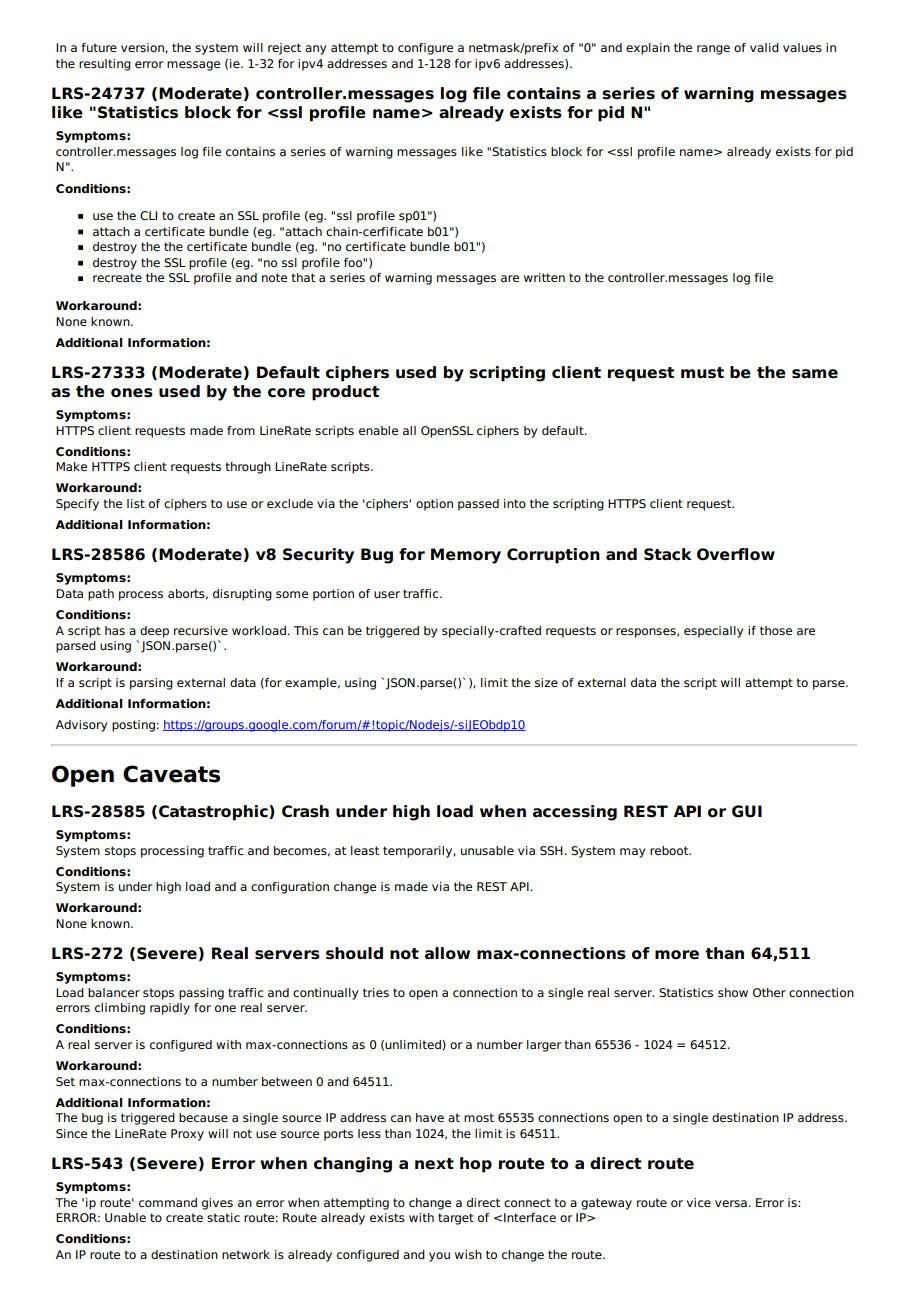 The height and width of the screenshot is (1308, 924). I want to click on deep, so click(154, 632).
